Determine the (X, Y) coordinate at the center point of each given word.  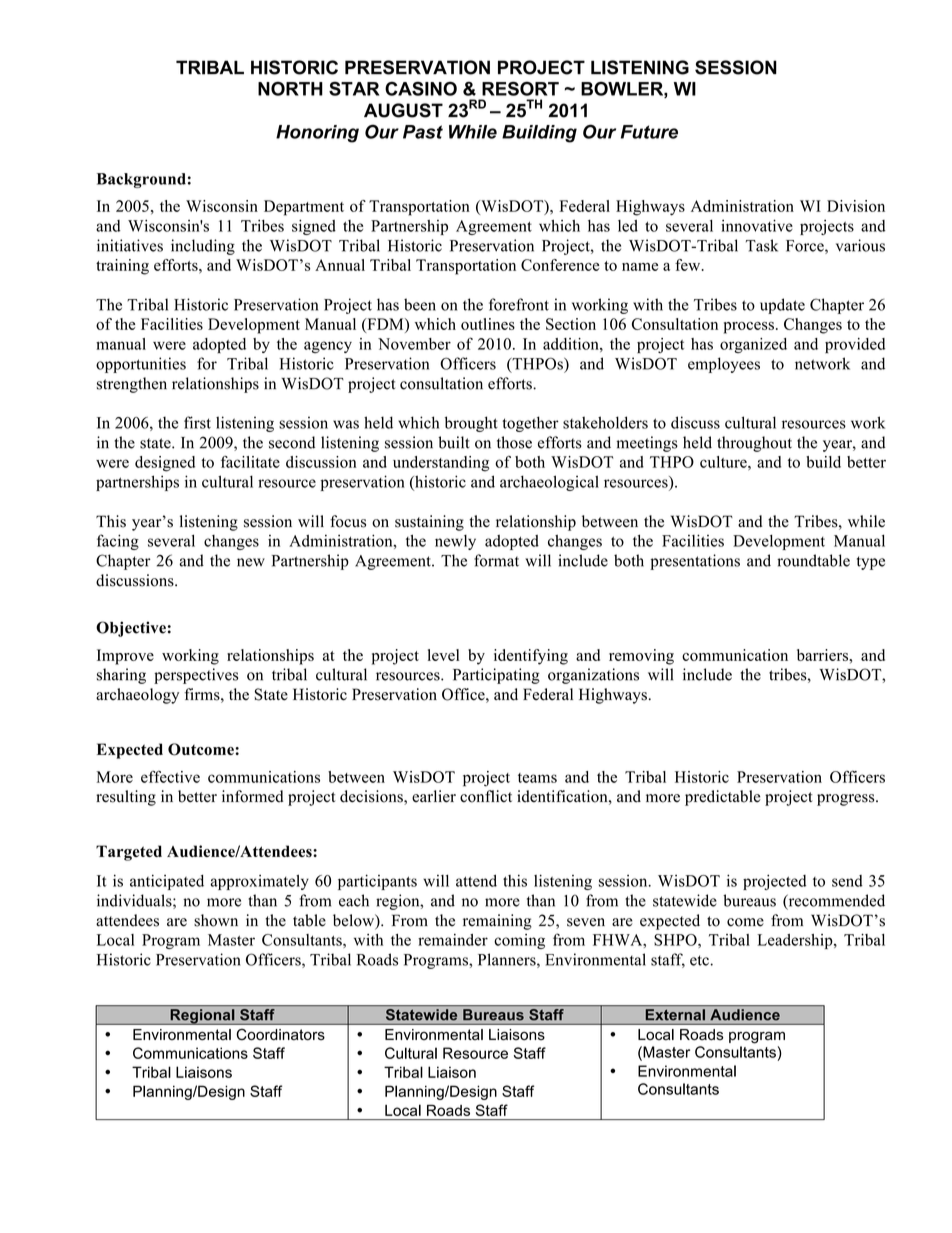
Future (649, 132)
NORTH (290, 88)
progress (847, 800)
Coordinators (280, 1034)
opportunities (141, 365)
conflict (486, 796)
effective (170, 776)
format (496, 560)
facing (118, 542)
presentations (695, 562)
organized (753, 345)
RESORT (520, 88)
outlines (488, 324)
